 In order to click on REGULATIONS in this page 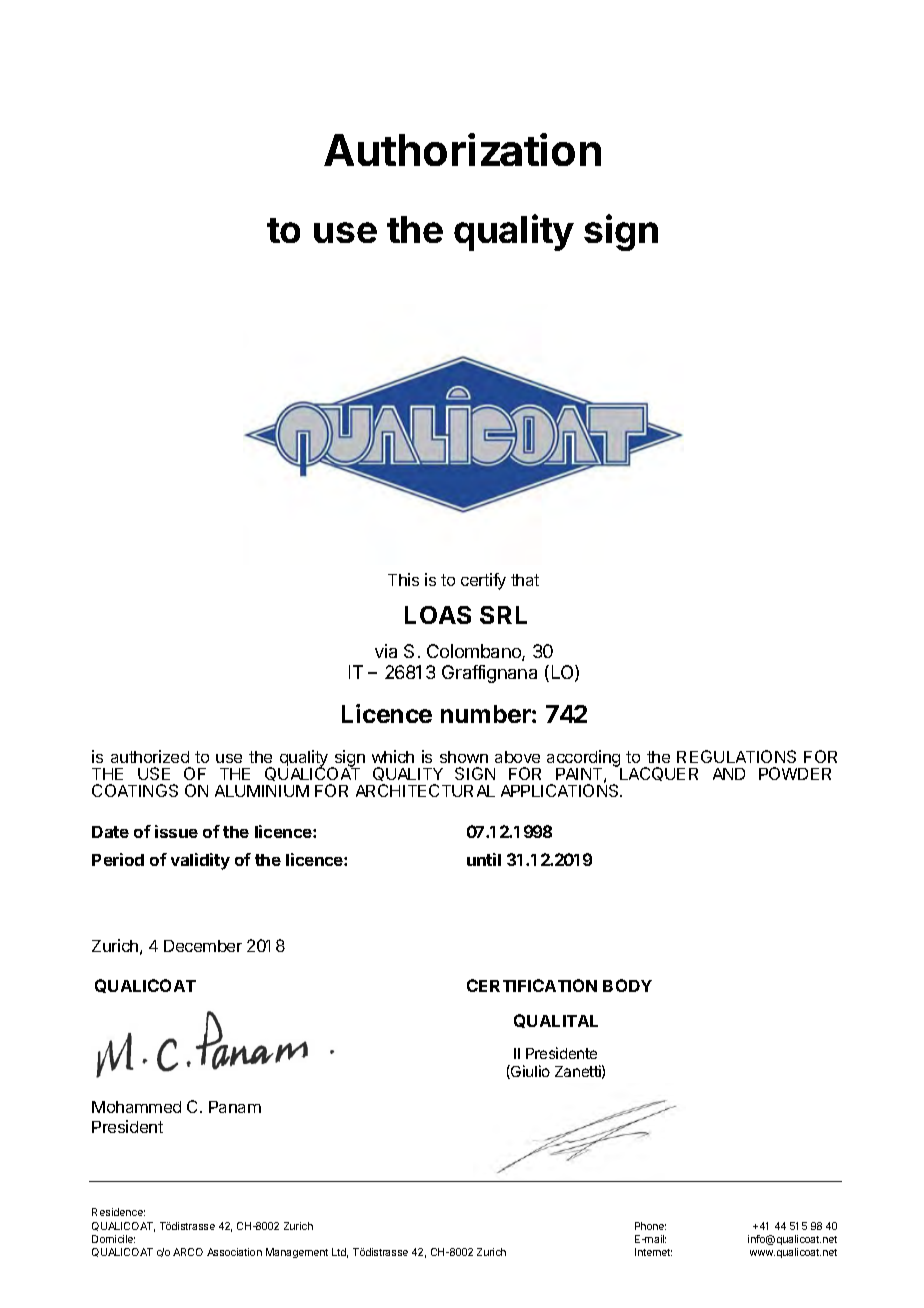, I will do `click(736, 756)`.
